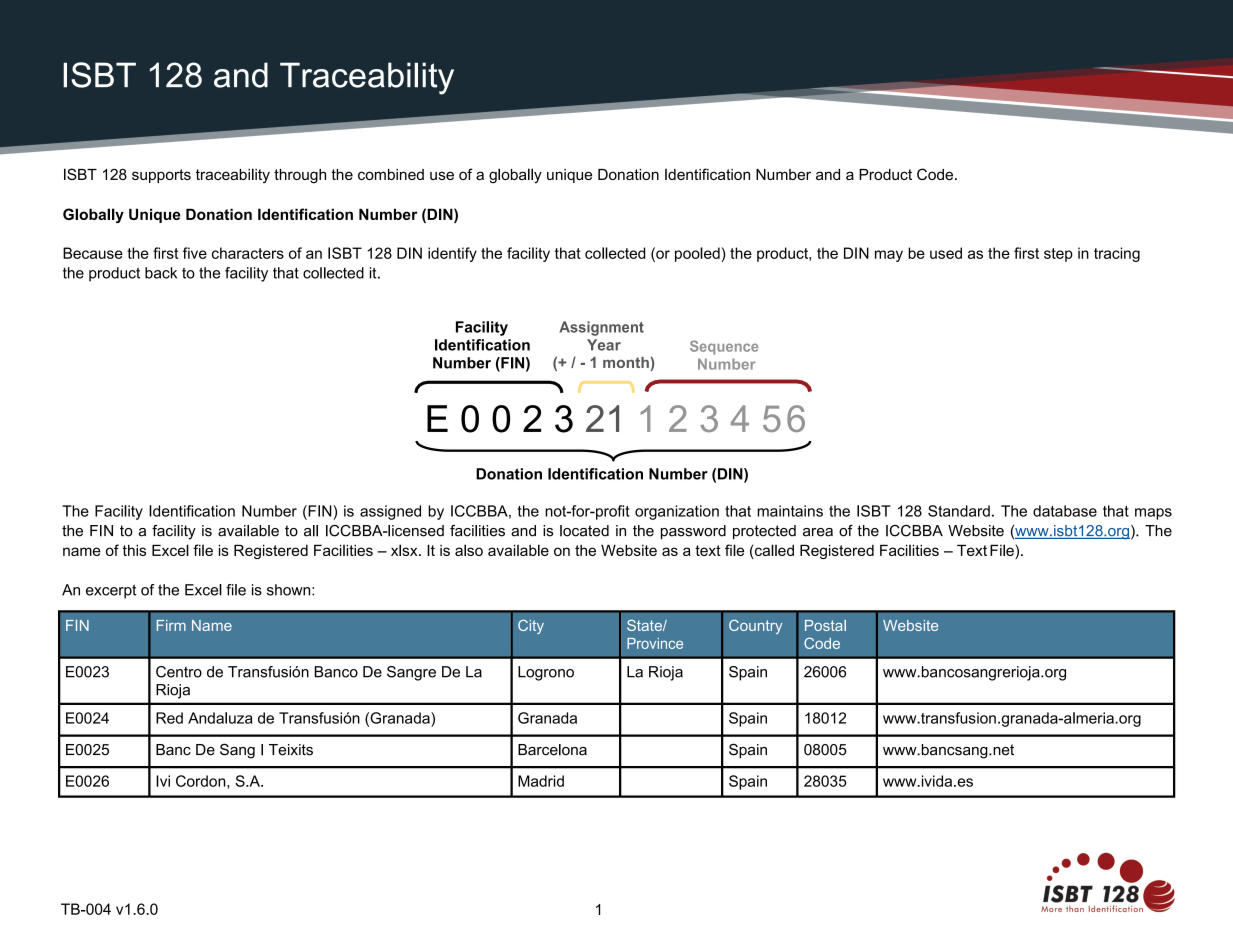  What do you see at coordinates (161, 176) in the screenshot?
I see `supports` at bounding box center [161, 176].
